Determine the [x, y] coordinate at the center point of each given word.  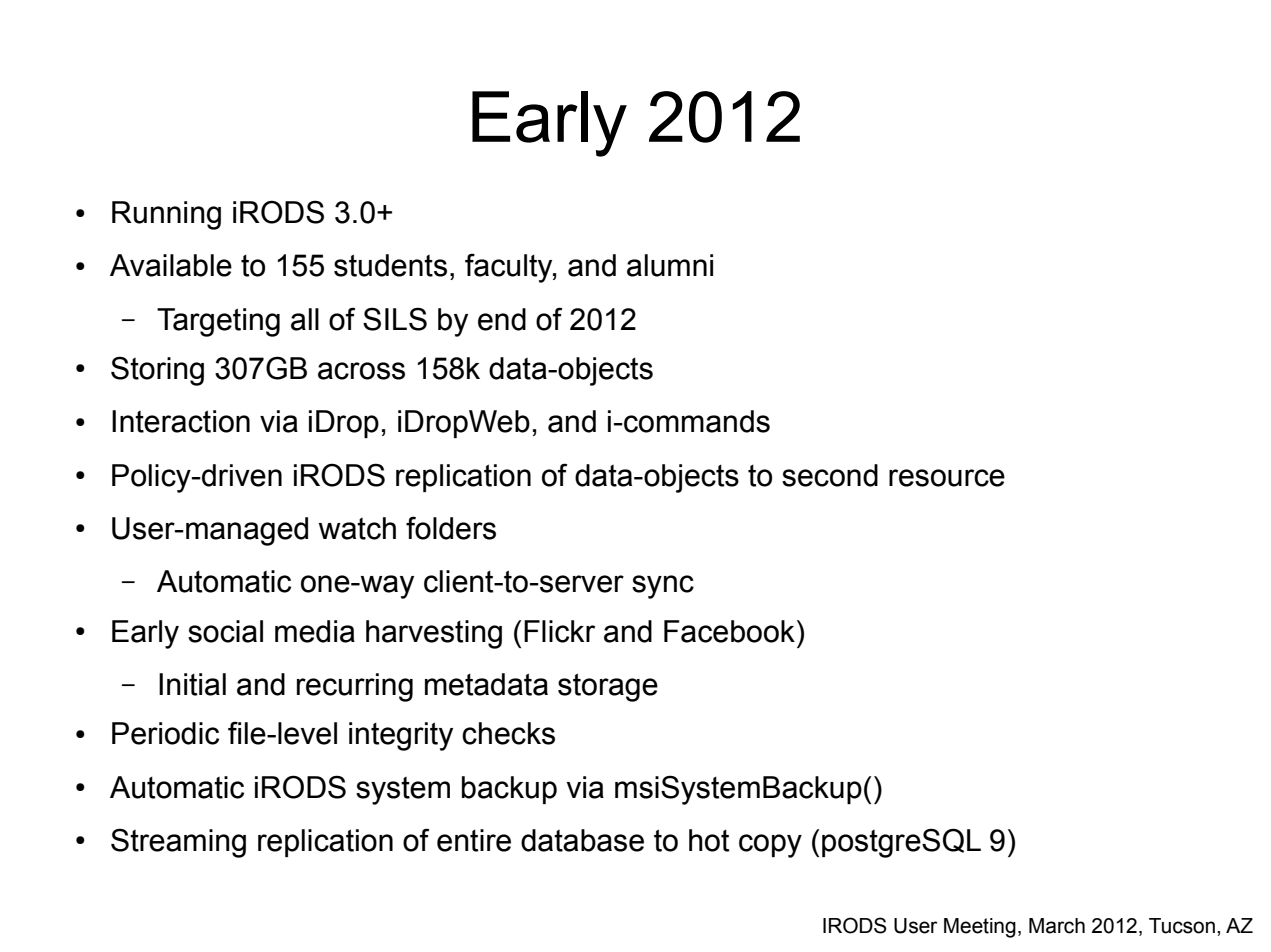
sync [663, 587]
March [1057, 926]
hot [709, 840]
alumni [670, 265]
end [502, 319]
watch [357, 528]
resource [947, 478]
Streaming [178, 843]
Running [166, 215]
